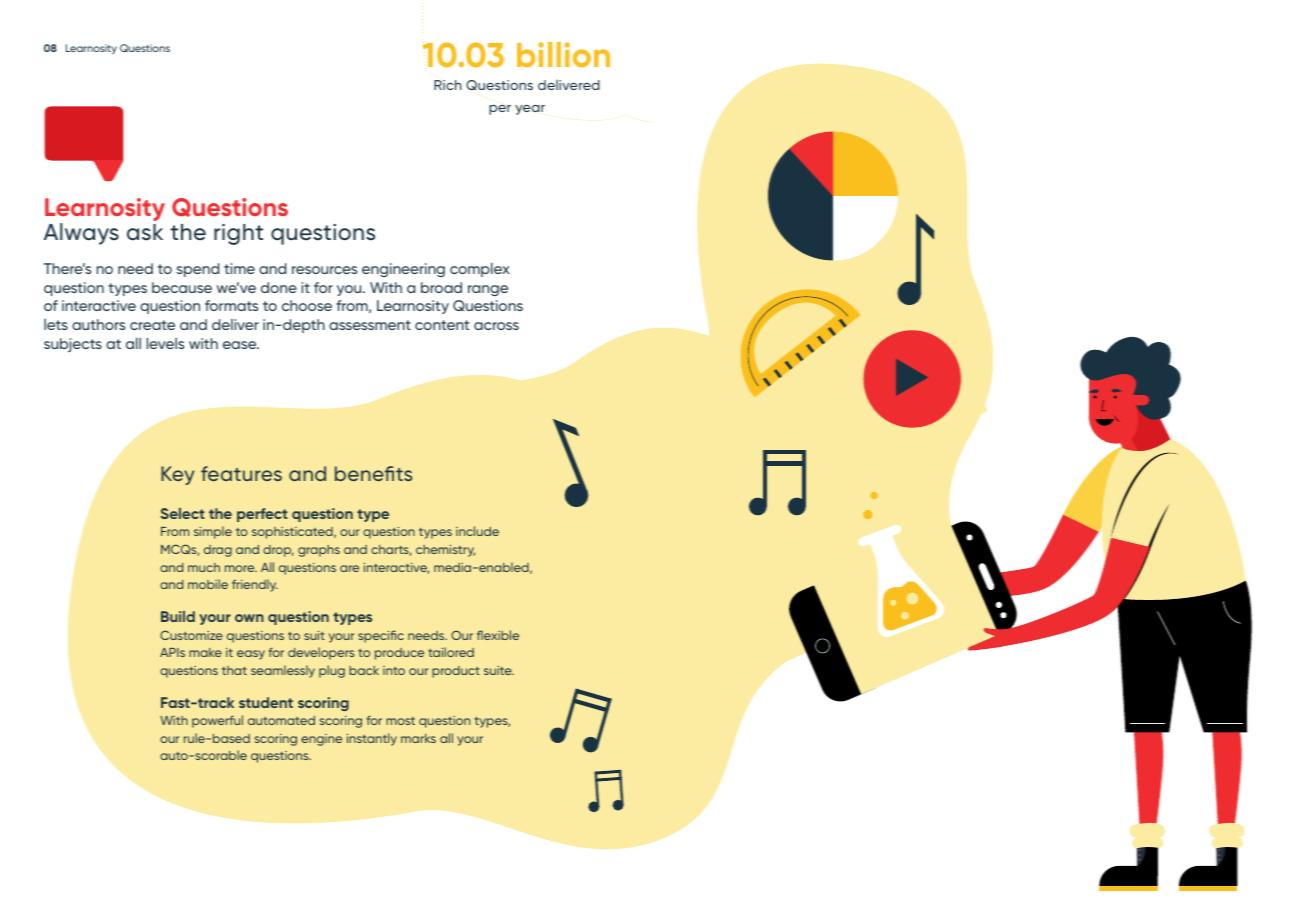 The width and height of the document is (1308, 924). I want to click on ask, so click(145, 232).
